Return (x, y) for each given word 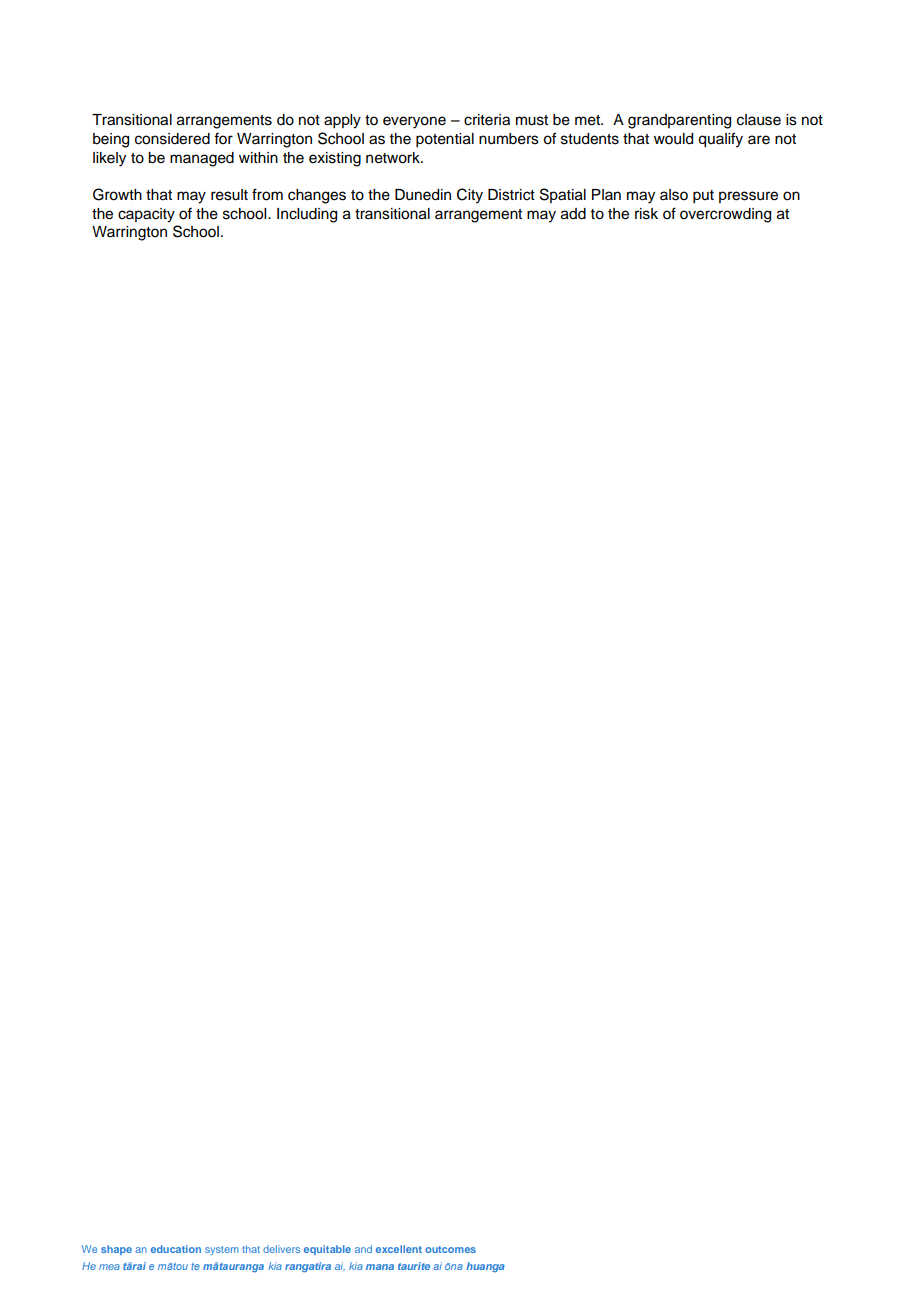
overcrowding (725, 215)
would (673, 139)
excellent (399, 1249)
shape (116, 1250)
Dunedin (423, 195)
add (573, 214)
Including (307, 215)
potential (445, 140)
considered (172, 139)
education (176, 1249)
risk (646, 214)
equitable (327, 1250)
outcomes (450, 1249)
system (222, 1250)
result (229, 195)
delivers (281, 1249)
